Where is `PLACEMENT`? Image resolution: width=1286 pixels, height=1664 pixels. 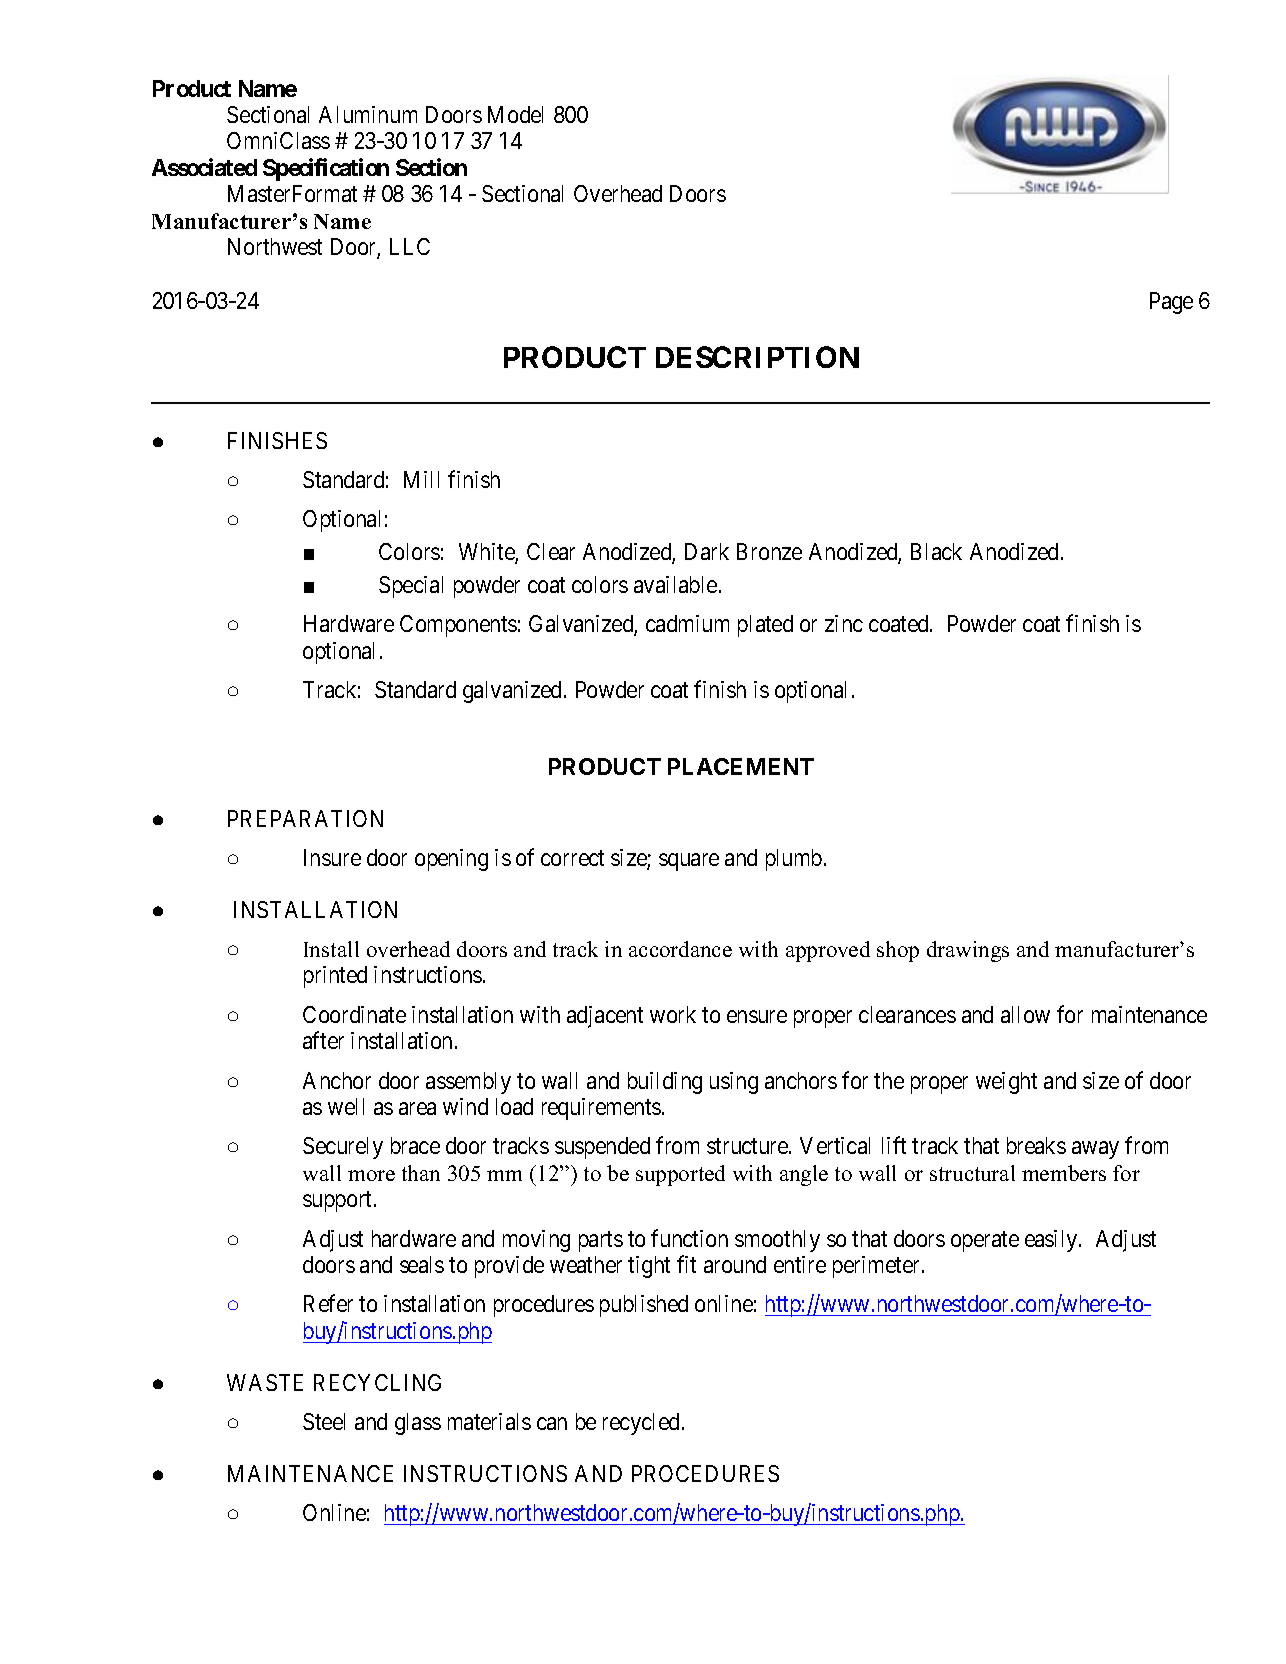 PLACEMENT is located at coordinates (741, 766).
